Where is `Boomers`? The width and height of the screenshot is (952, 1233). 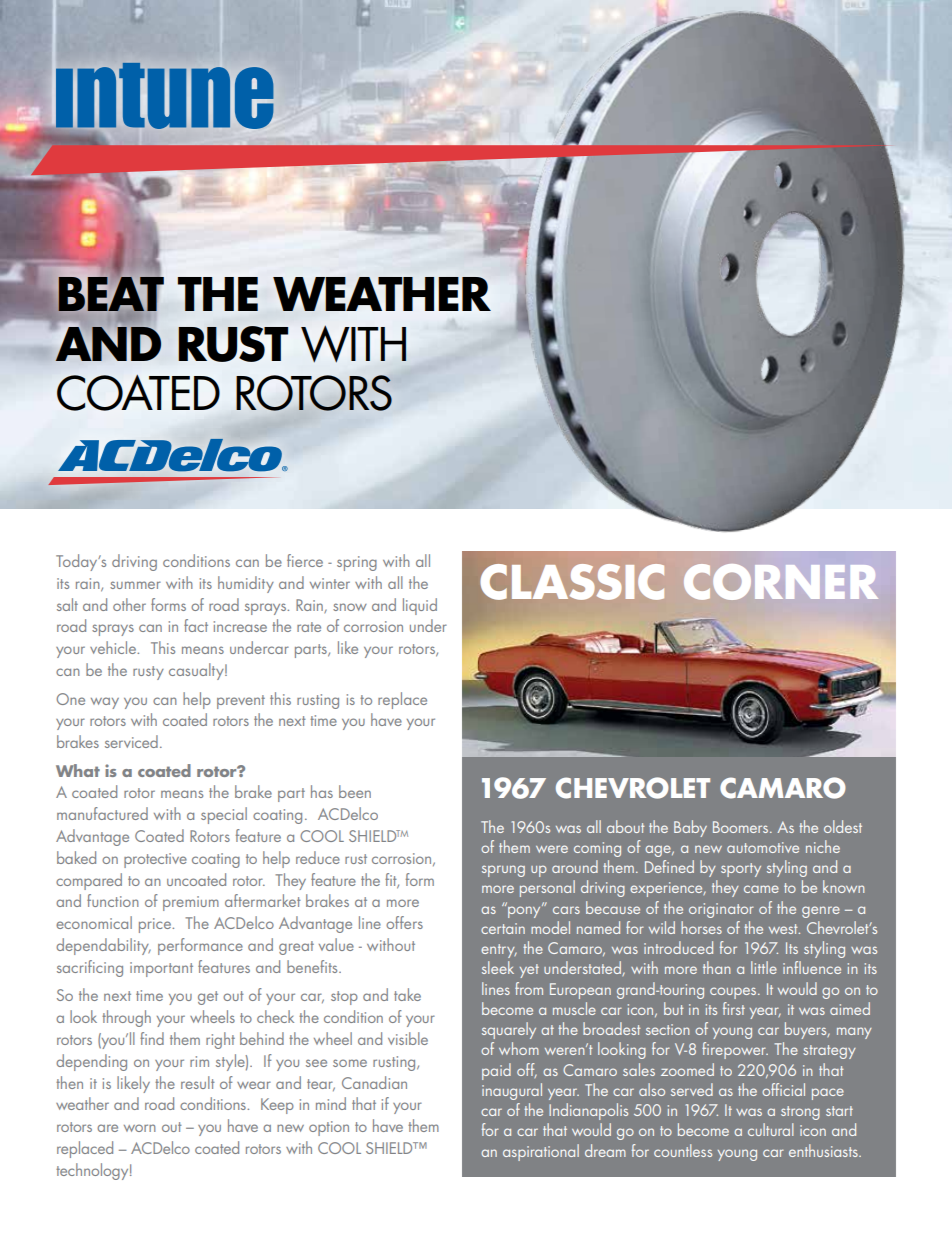 Boomers is located at coordinates (742, 827).
